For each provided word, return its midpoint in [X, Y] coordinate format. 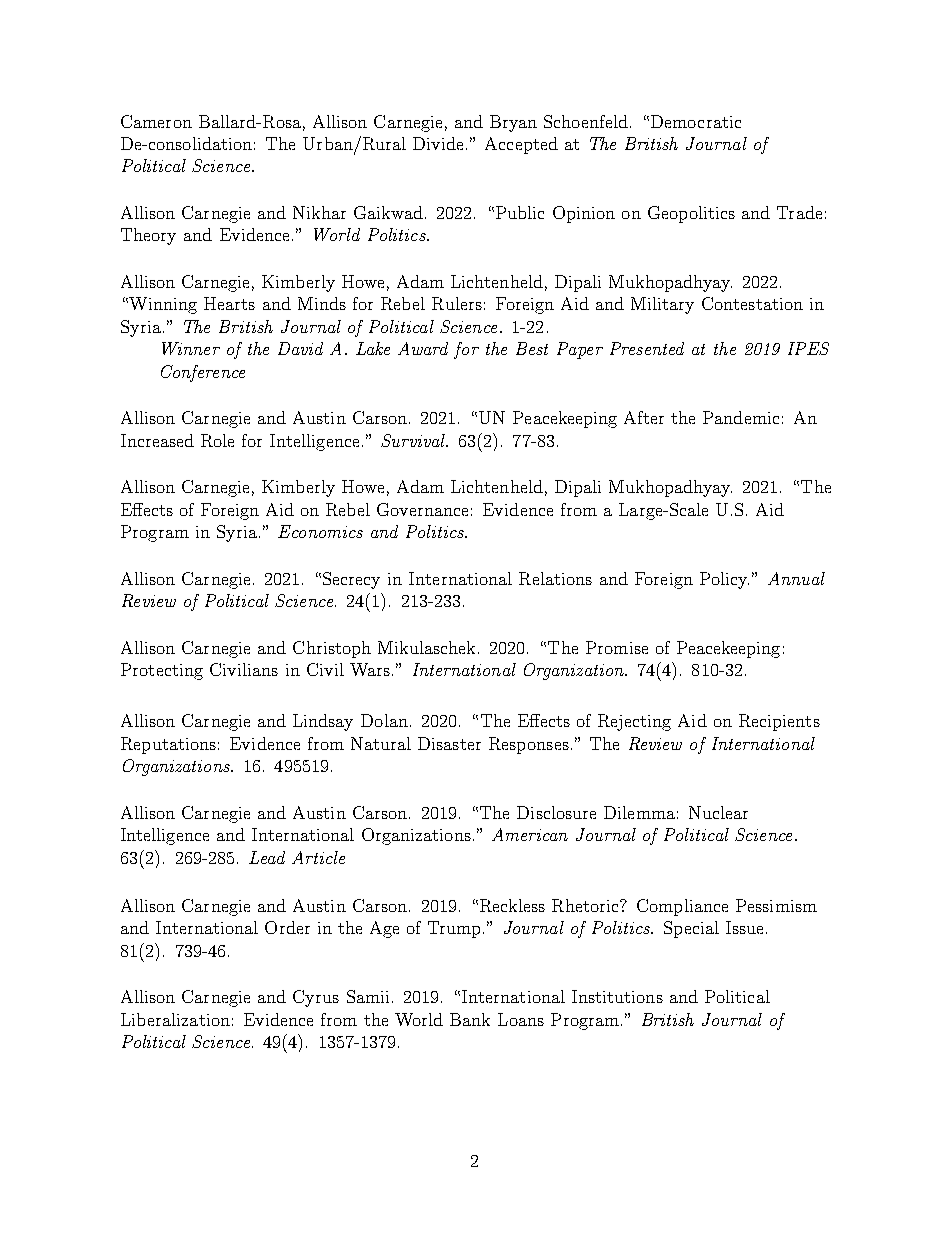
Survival [414, 440]
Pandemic [741, 417]
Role [217, 440]
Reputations [168, 745]
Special [691, 929]
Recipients [779, 722]
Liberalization [175, 1019]
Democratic [696, 121]
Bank [470, 1019]
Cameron [156, 121]
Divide [438, 143]
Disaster [449, 743]
